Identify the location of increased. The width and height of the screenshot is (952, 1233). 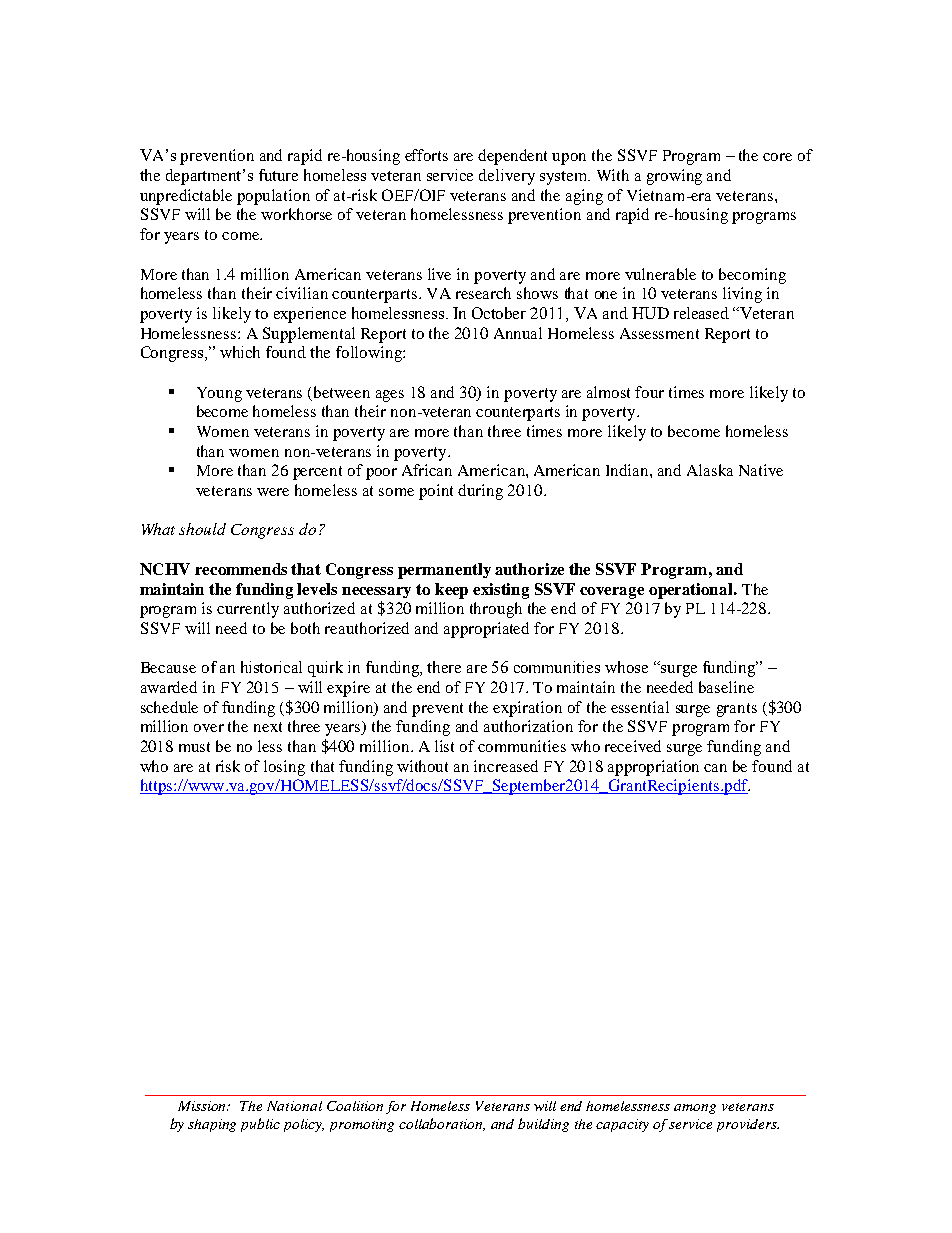
(506, 766).
